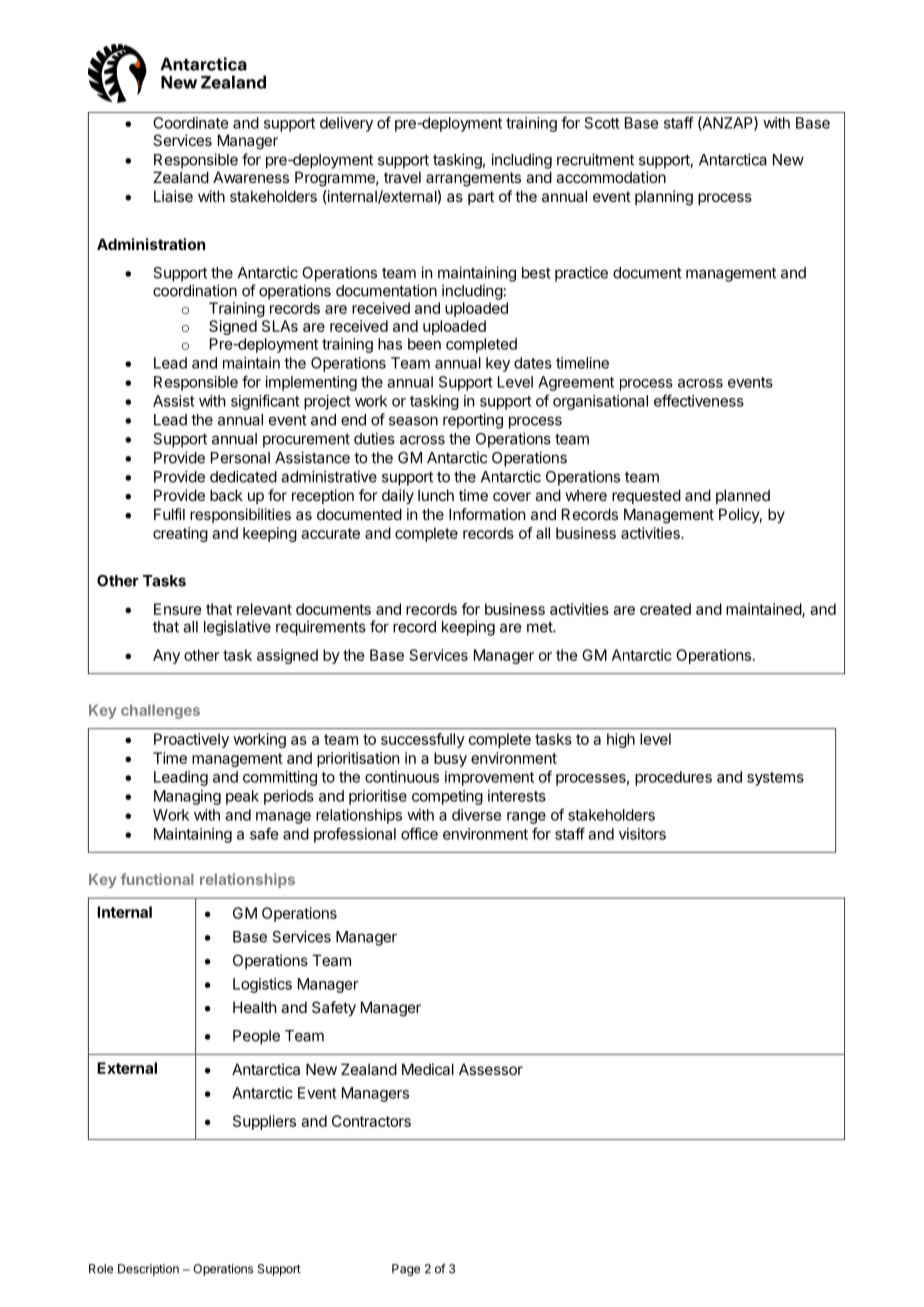 This screenshot has height=1307, width=924. What do you see at coordinates (190, 123) in the screenshot?
I see `Coordinate` at bounding box center [190, 123].
